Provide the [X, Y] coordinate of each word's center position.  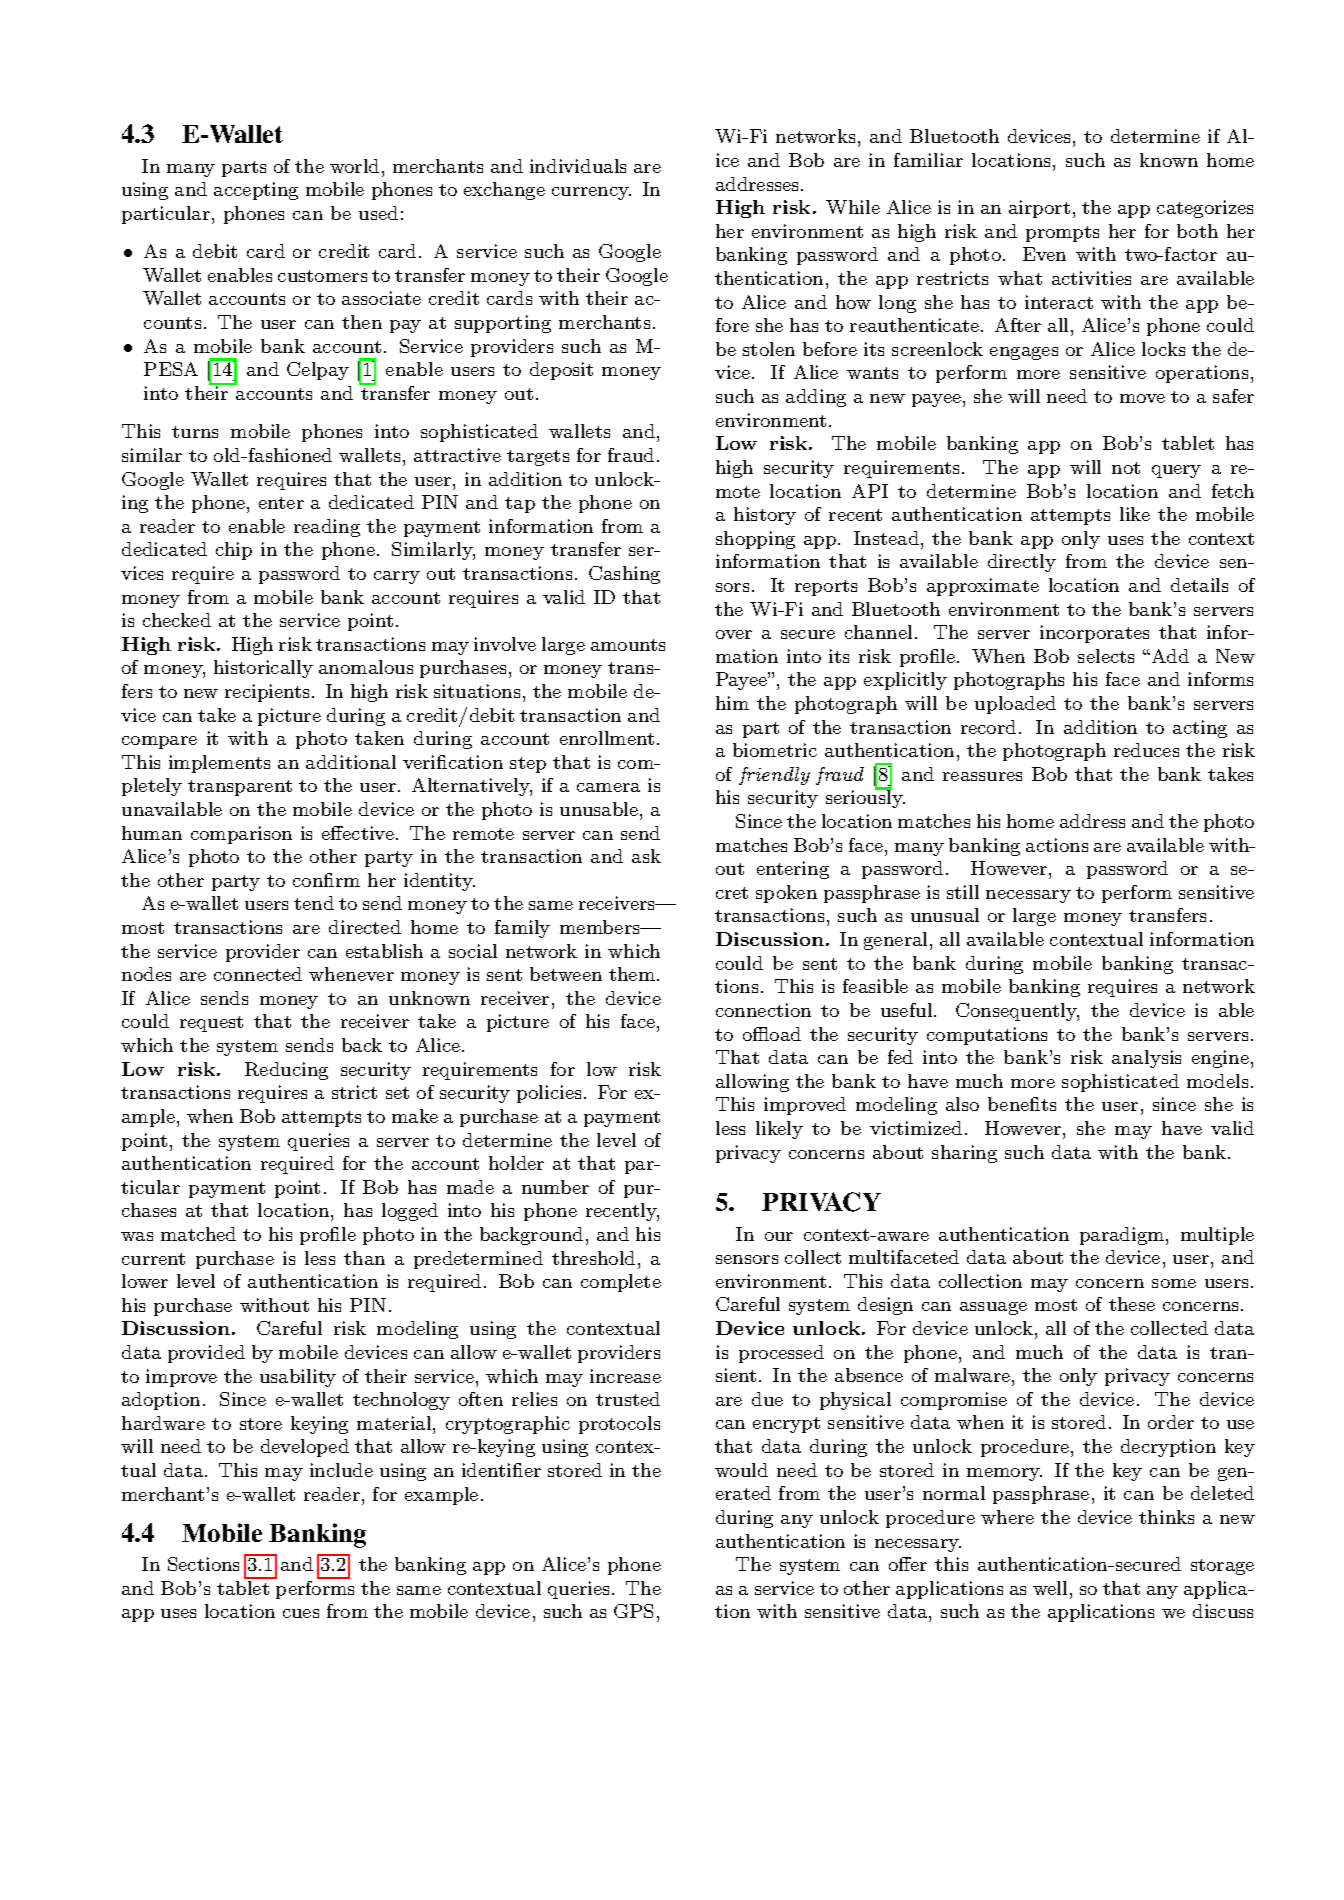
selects [1106, 656]
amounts [628, 645]
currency [591, 193]
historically [263, 669]
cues [301, 1613]
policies [549, 1094]
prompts [1062, 234]
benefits [1022, 1104]
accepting [256, 191]
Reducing [286, 1071]
